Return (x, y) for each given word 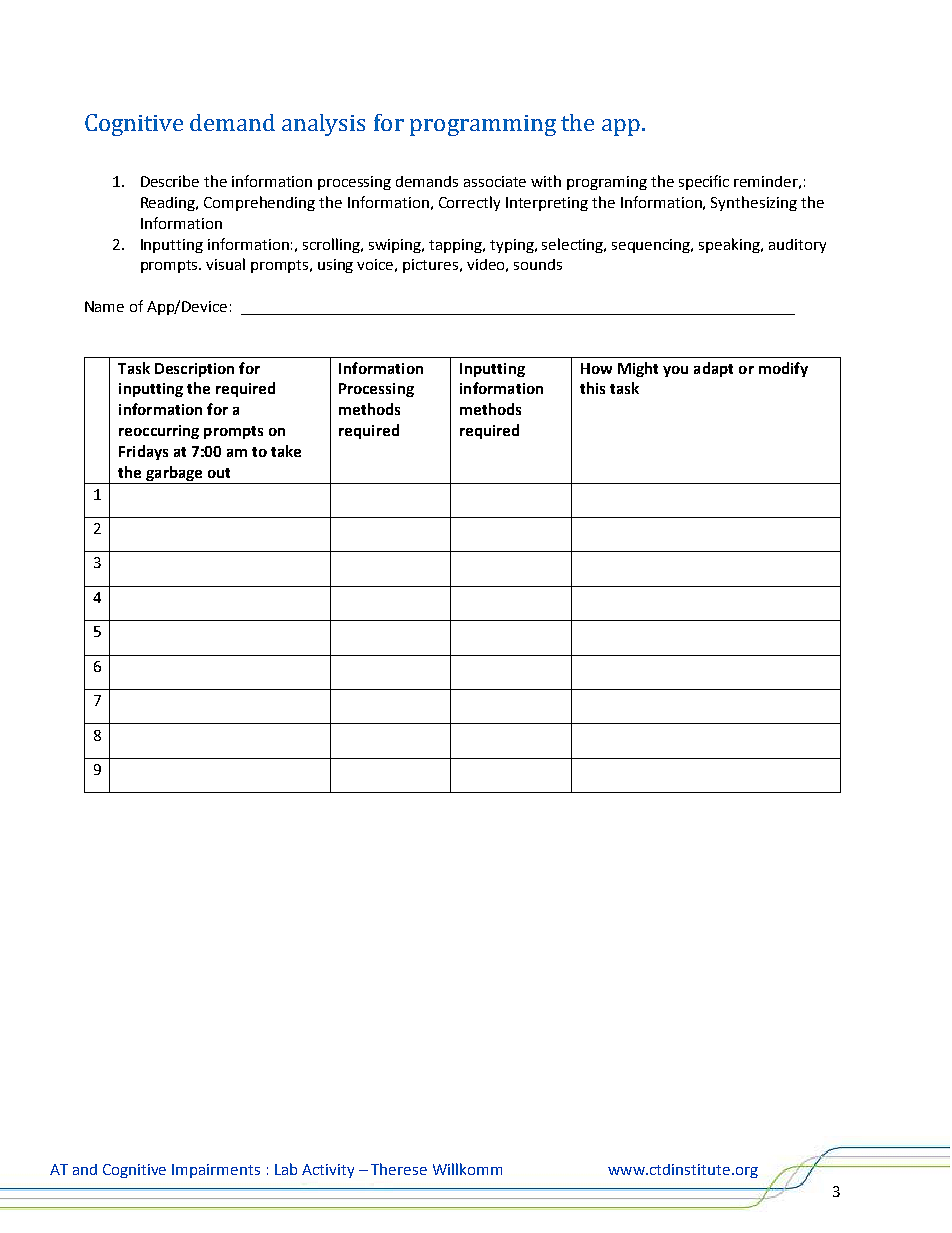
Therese (399, 1169)
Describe (170, 181)
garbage (174, 475)
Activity (328, 1171)
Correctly (469, 203)
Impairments (216, 1171)
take (286, 451)
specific (704, 182)
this (592, 388)
